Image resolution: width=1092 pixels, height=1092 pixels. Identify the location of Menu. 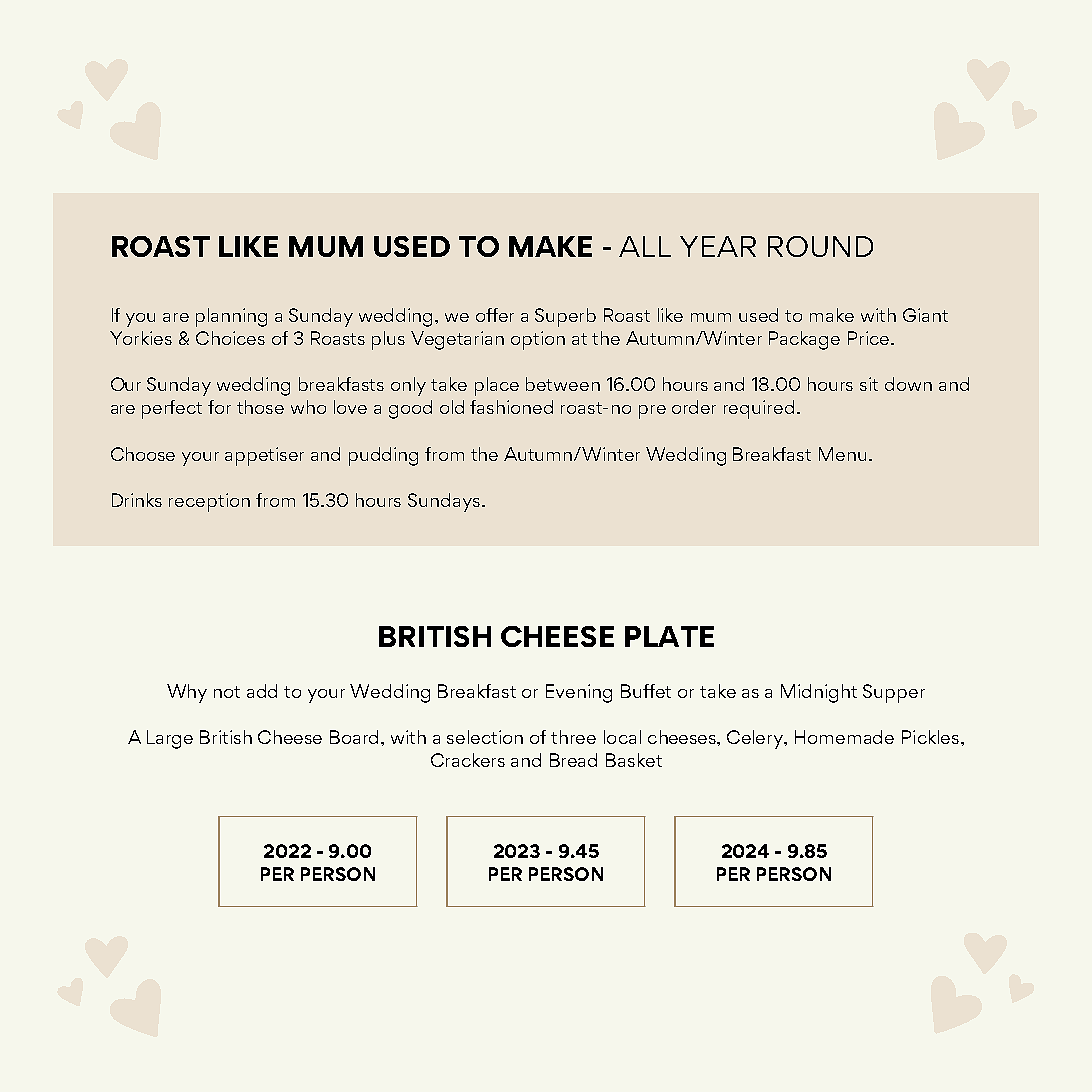
(842, 454).
